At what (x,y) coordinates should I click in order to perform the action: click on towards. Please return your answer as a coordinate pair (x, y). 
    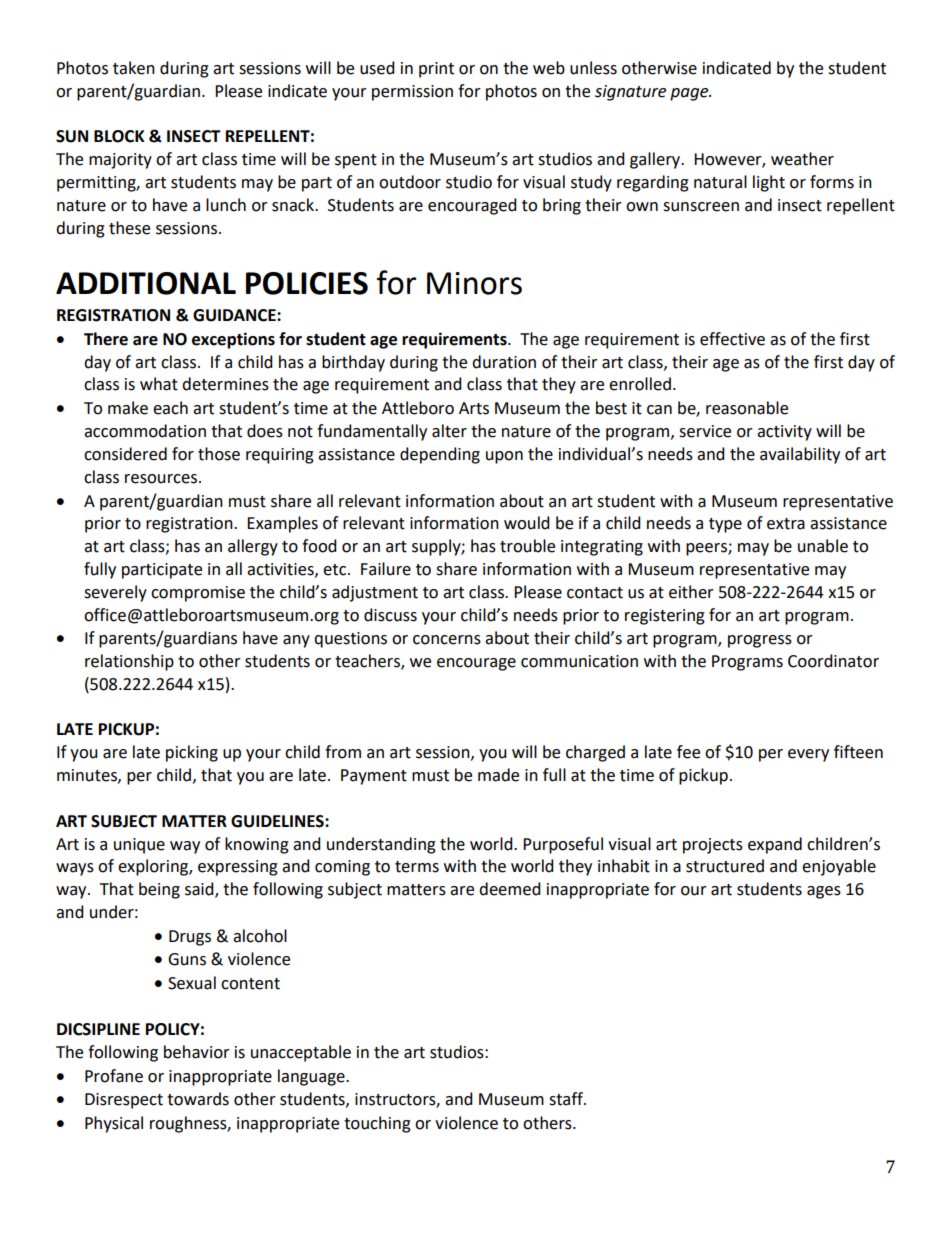
    Looking at the image, I should click on (198, 1099).
